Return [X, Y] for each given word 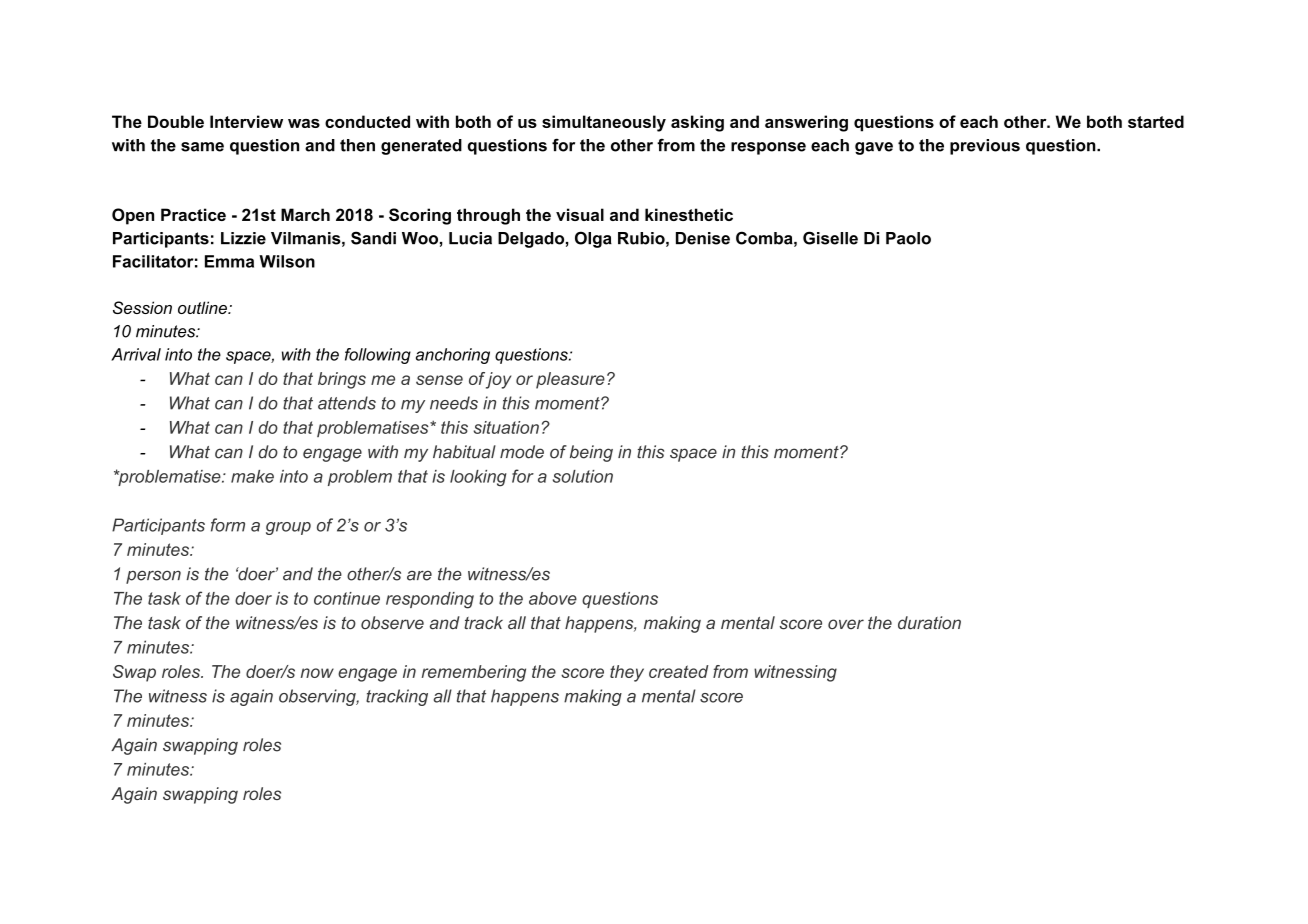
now [317, 673]
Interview [246, 121]
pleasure [570, 380]
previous [985, 147]
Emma [229, 261]
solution [583, 476]
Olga [593, 239]
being [591, 453]
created [678, 671]
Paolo [908, 238]
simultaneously [604, 123]
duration [929, 623]
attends [347, 403]
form [228, 525]
